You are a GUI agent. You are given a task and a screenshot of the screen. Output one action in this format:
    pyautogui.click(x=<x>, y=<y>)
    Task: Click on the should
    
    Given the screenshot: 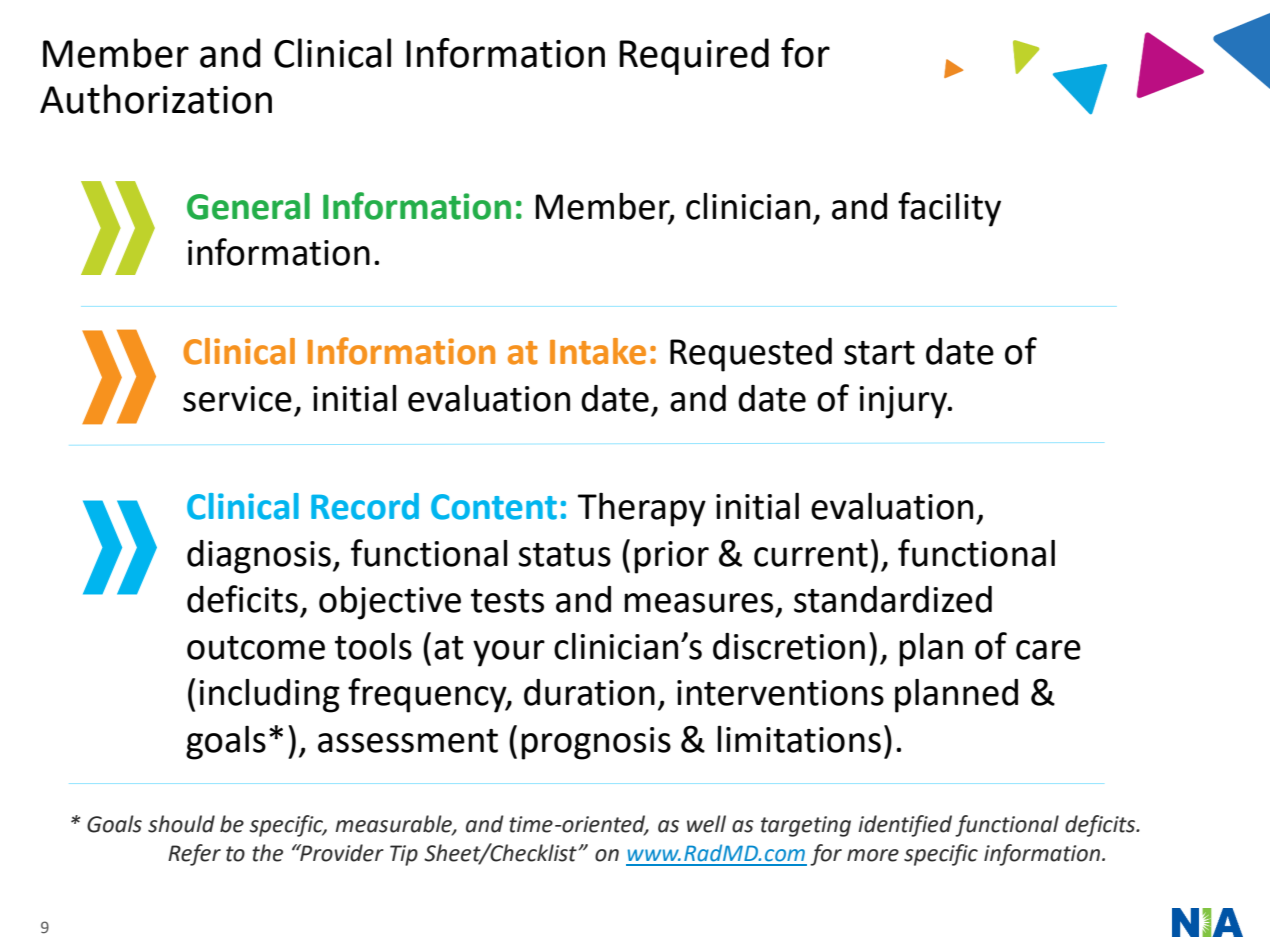 What is the action you would take?
    pyautogui.click(x=181, y=824)
